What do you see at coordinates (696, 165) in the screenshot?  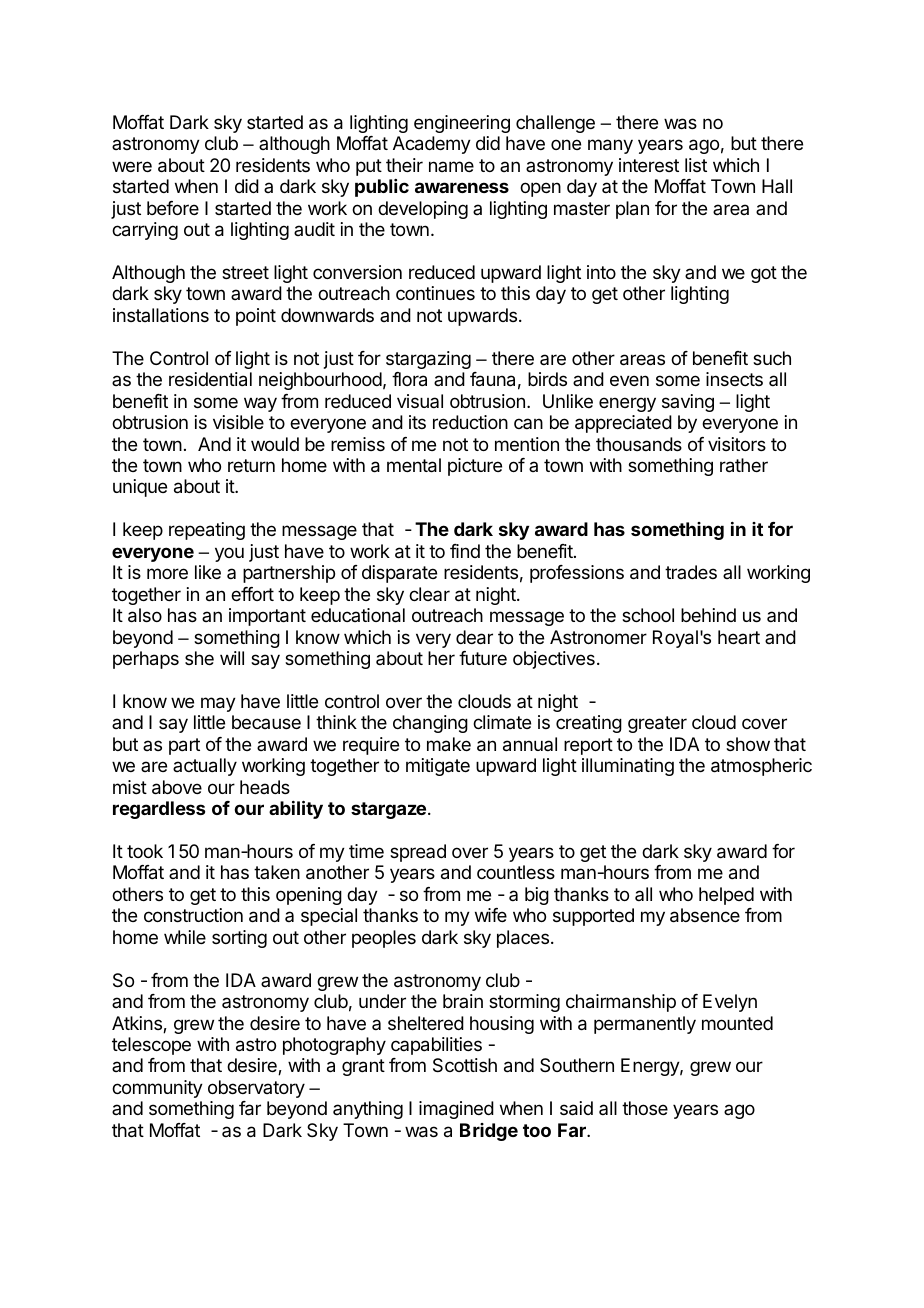 I see `list` at bounding box center [696, 165].
